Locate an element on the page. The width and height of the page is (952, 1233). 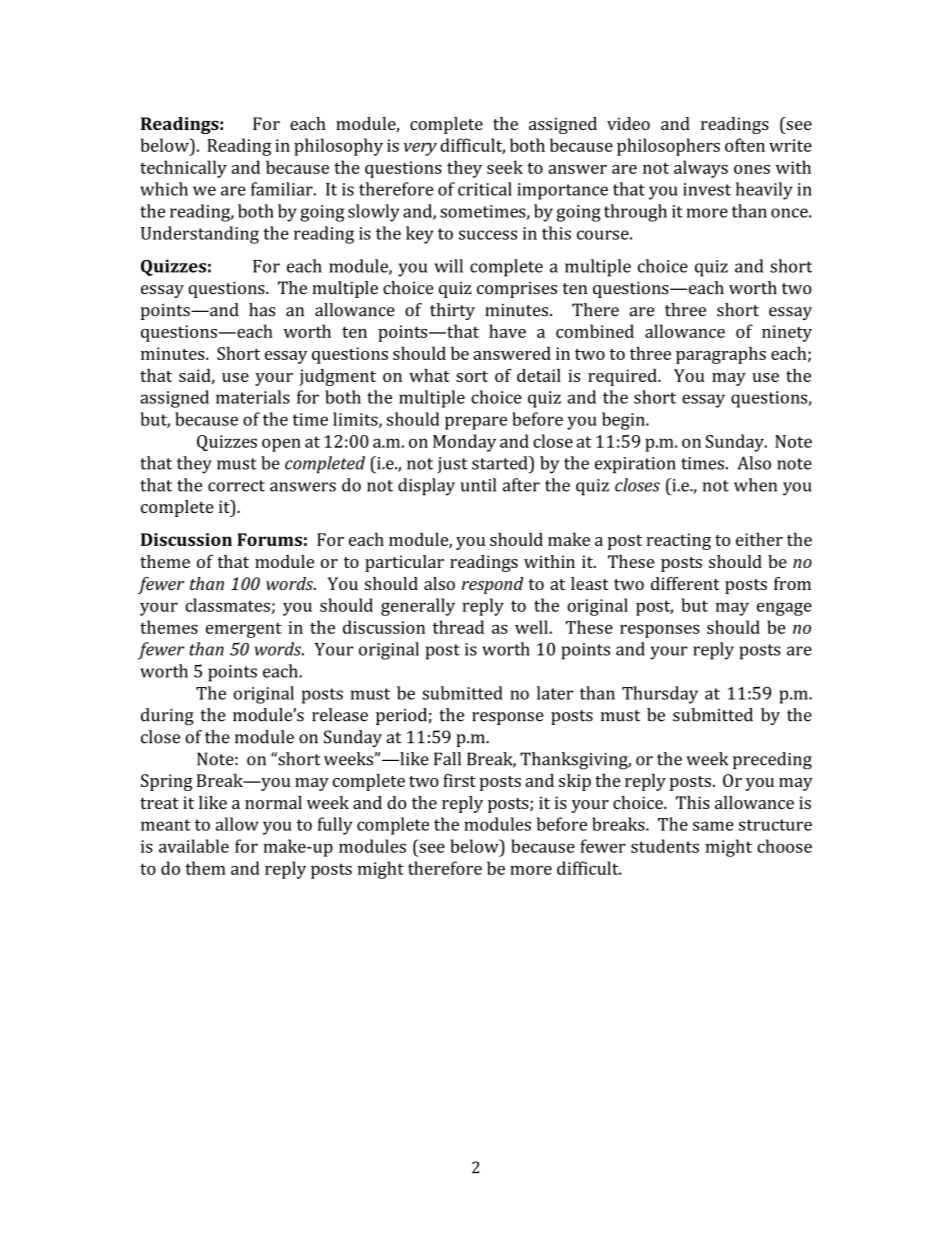
often is located at coordinates (745, 145).
